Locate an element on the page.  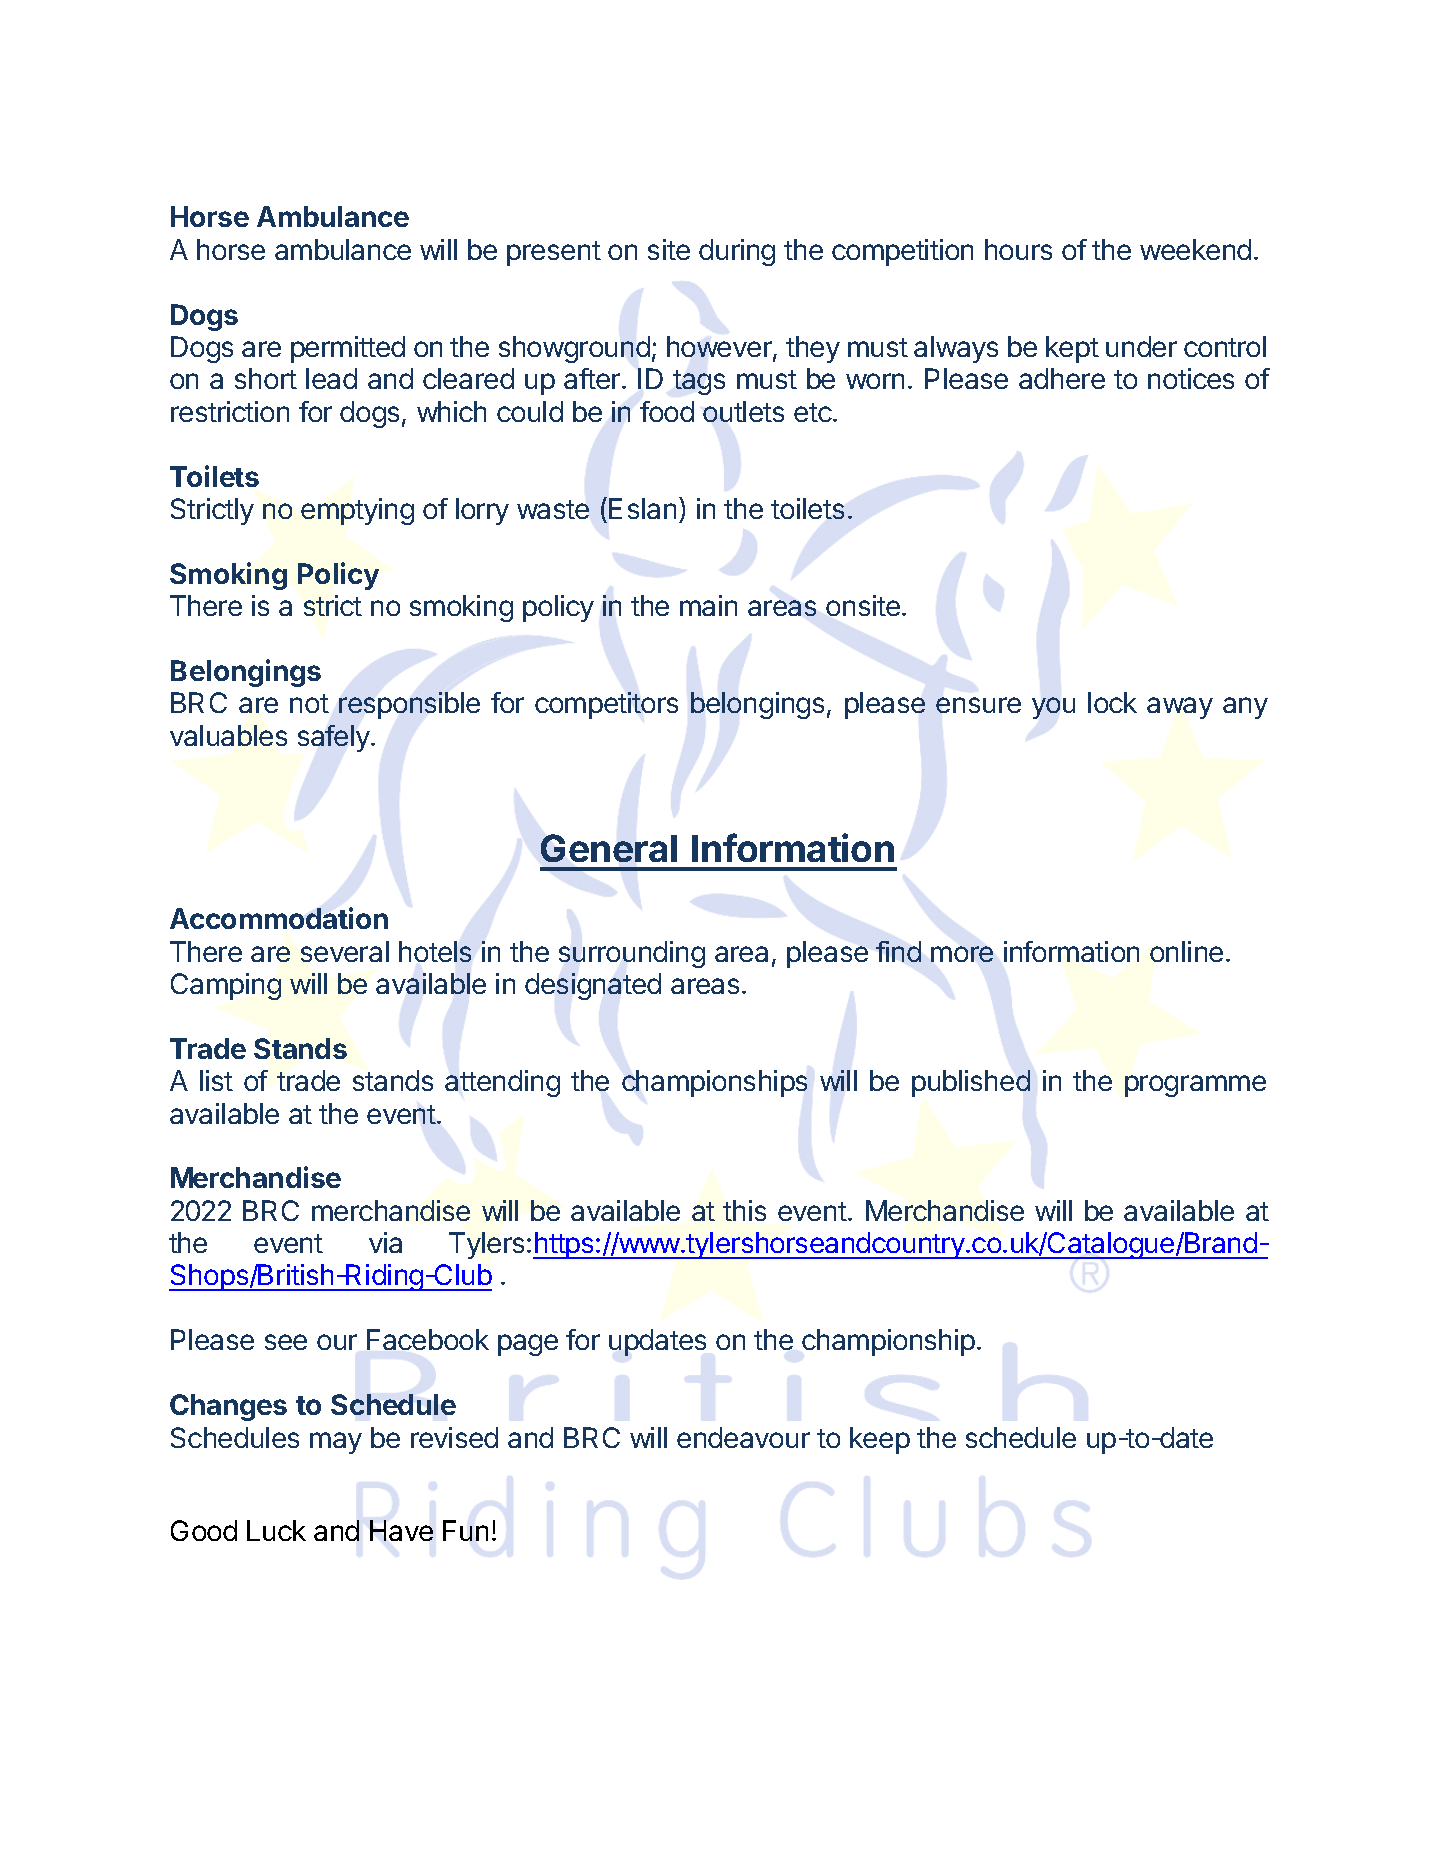
may is located at coordinates (336, 1443).
